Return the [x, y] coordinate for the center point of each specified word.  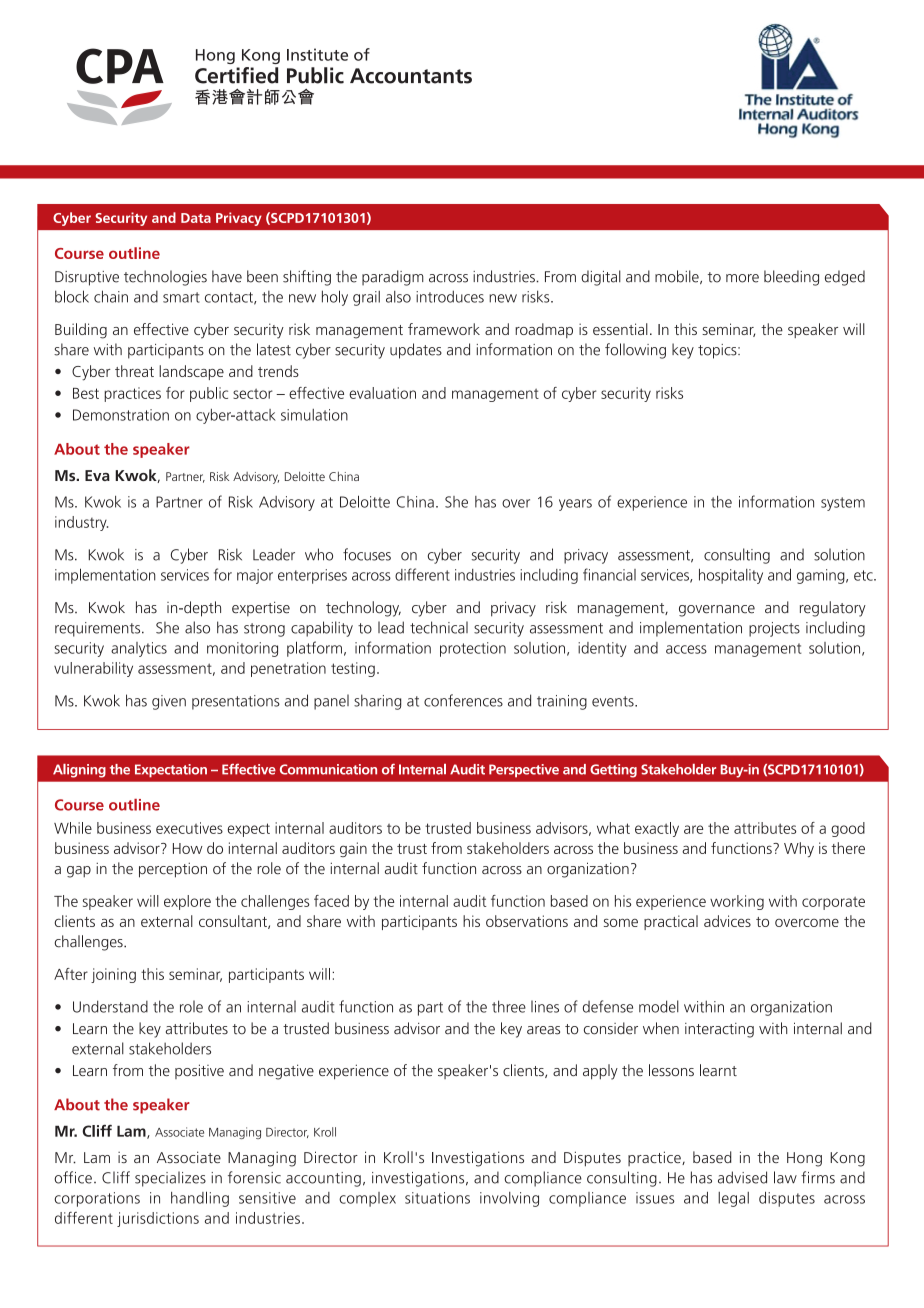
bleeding [791, 278]
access [686, 649]
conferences [463, 700]
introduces [450, 296]
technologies [165, 278]
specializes [170, 1179]
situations [437, 1198]
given [169, 702]
